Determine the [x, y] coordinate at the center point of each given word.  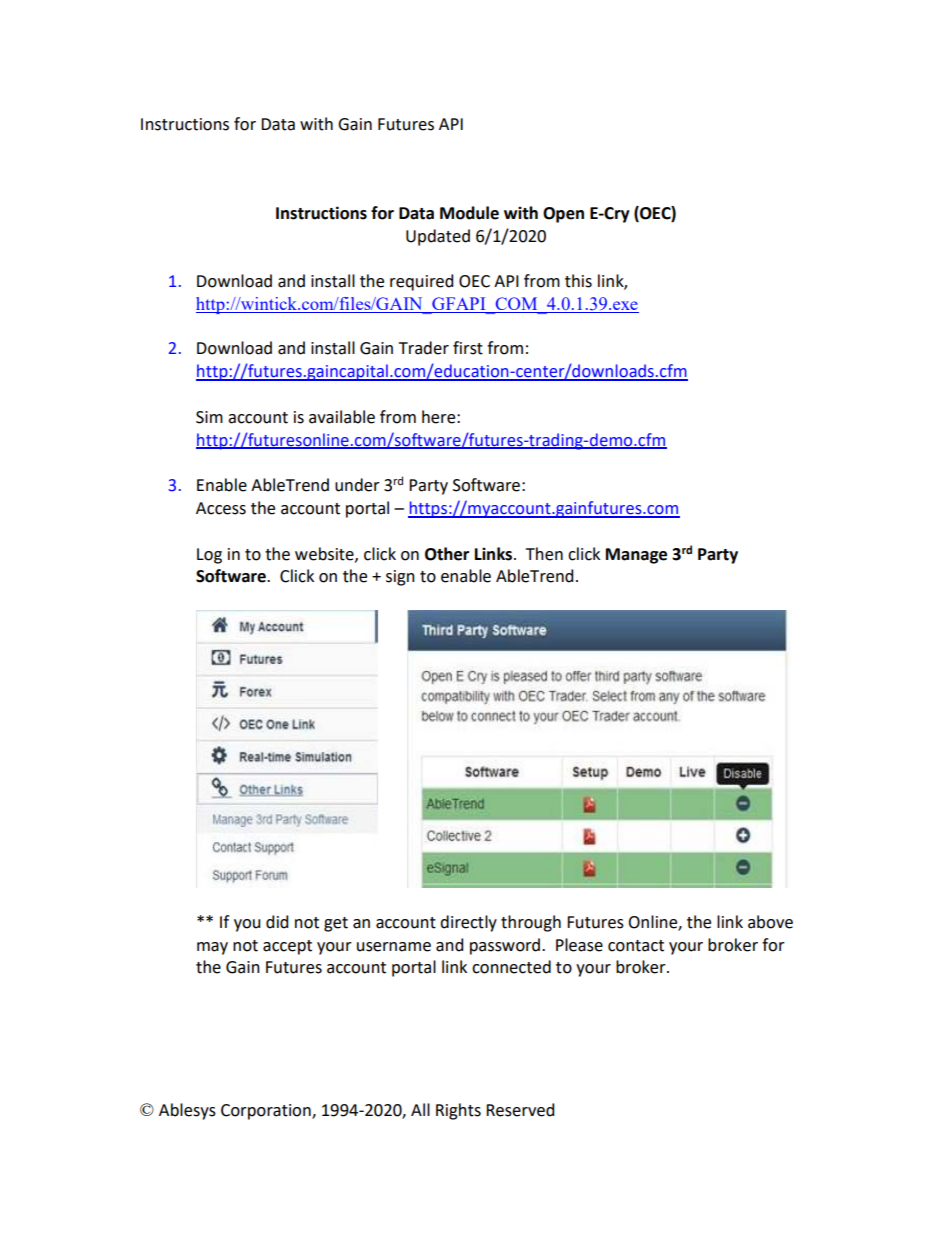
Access [221, 508]
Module [469, 213]
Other [447, 554]
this [578, 281]
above [770, 922]
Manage [636, 556]
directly [468, 923]
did [277, 922]
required [421, 282]
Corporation [267, 1112]
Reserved [520, 1110]
